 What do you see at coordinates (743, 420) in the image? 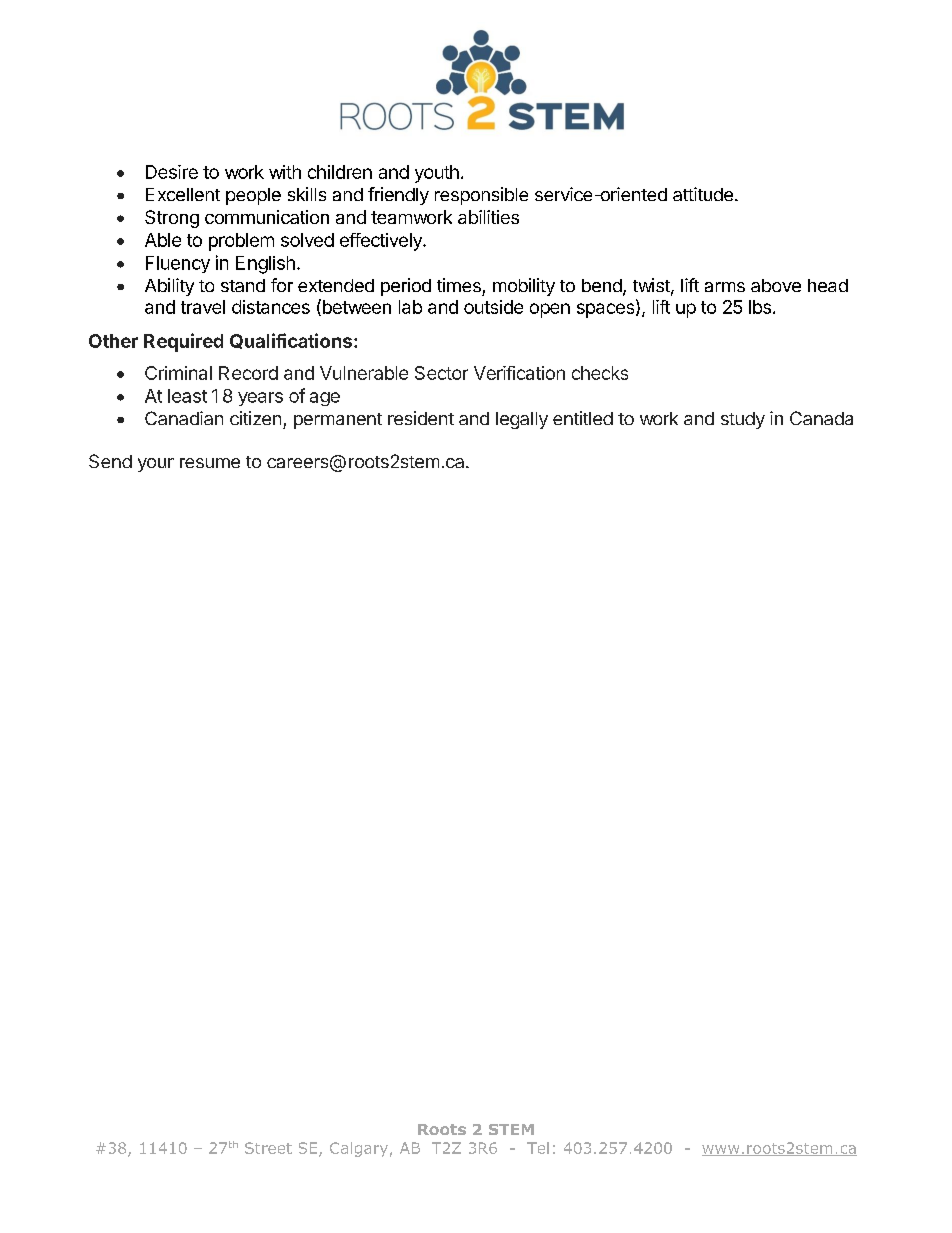
I see `study` at bounding box center [743, 420].
